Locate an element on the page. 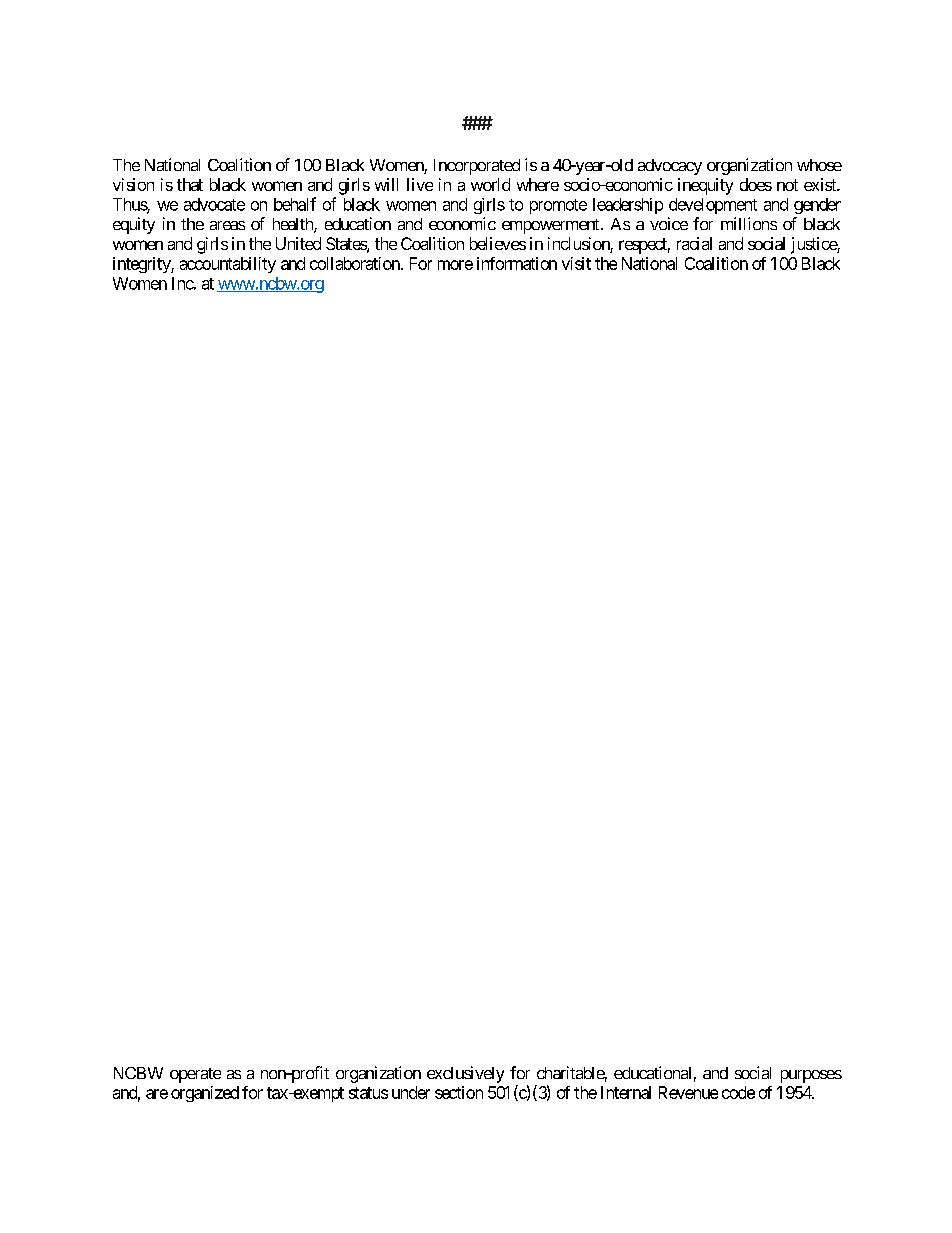 The height and width of the page is (1233, 952). world is located at coordinates (490, 184).
